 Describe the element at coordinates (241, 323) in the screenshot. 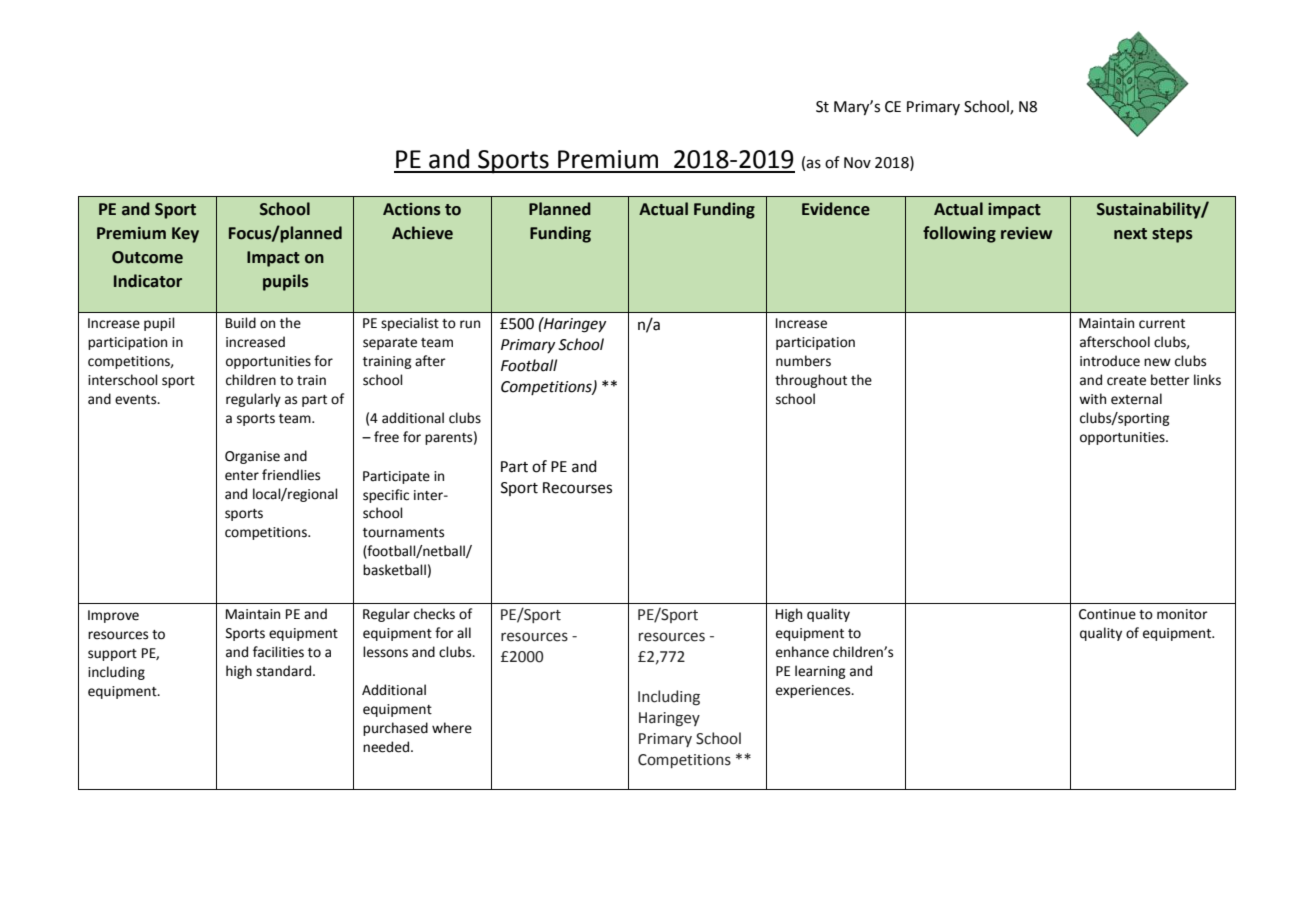

I see `Build` at that location.
